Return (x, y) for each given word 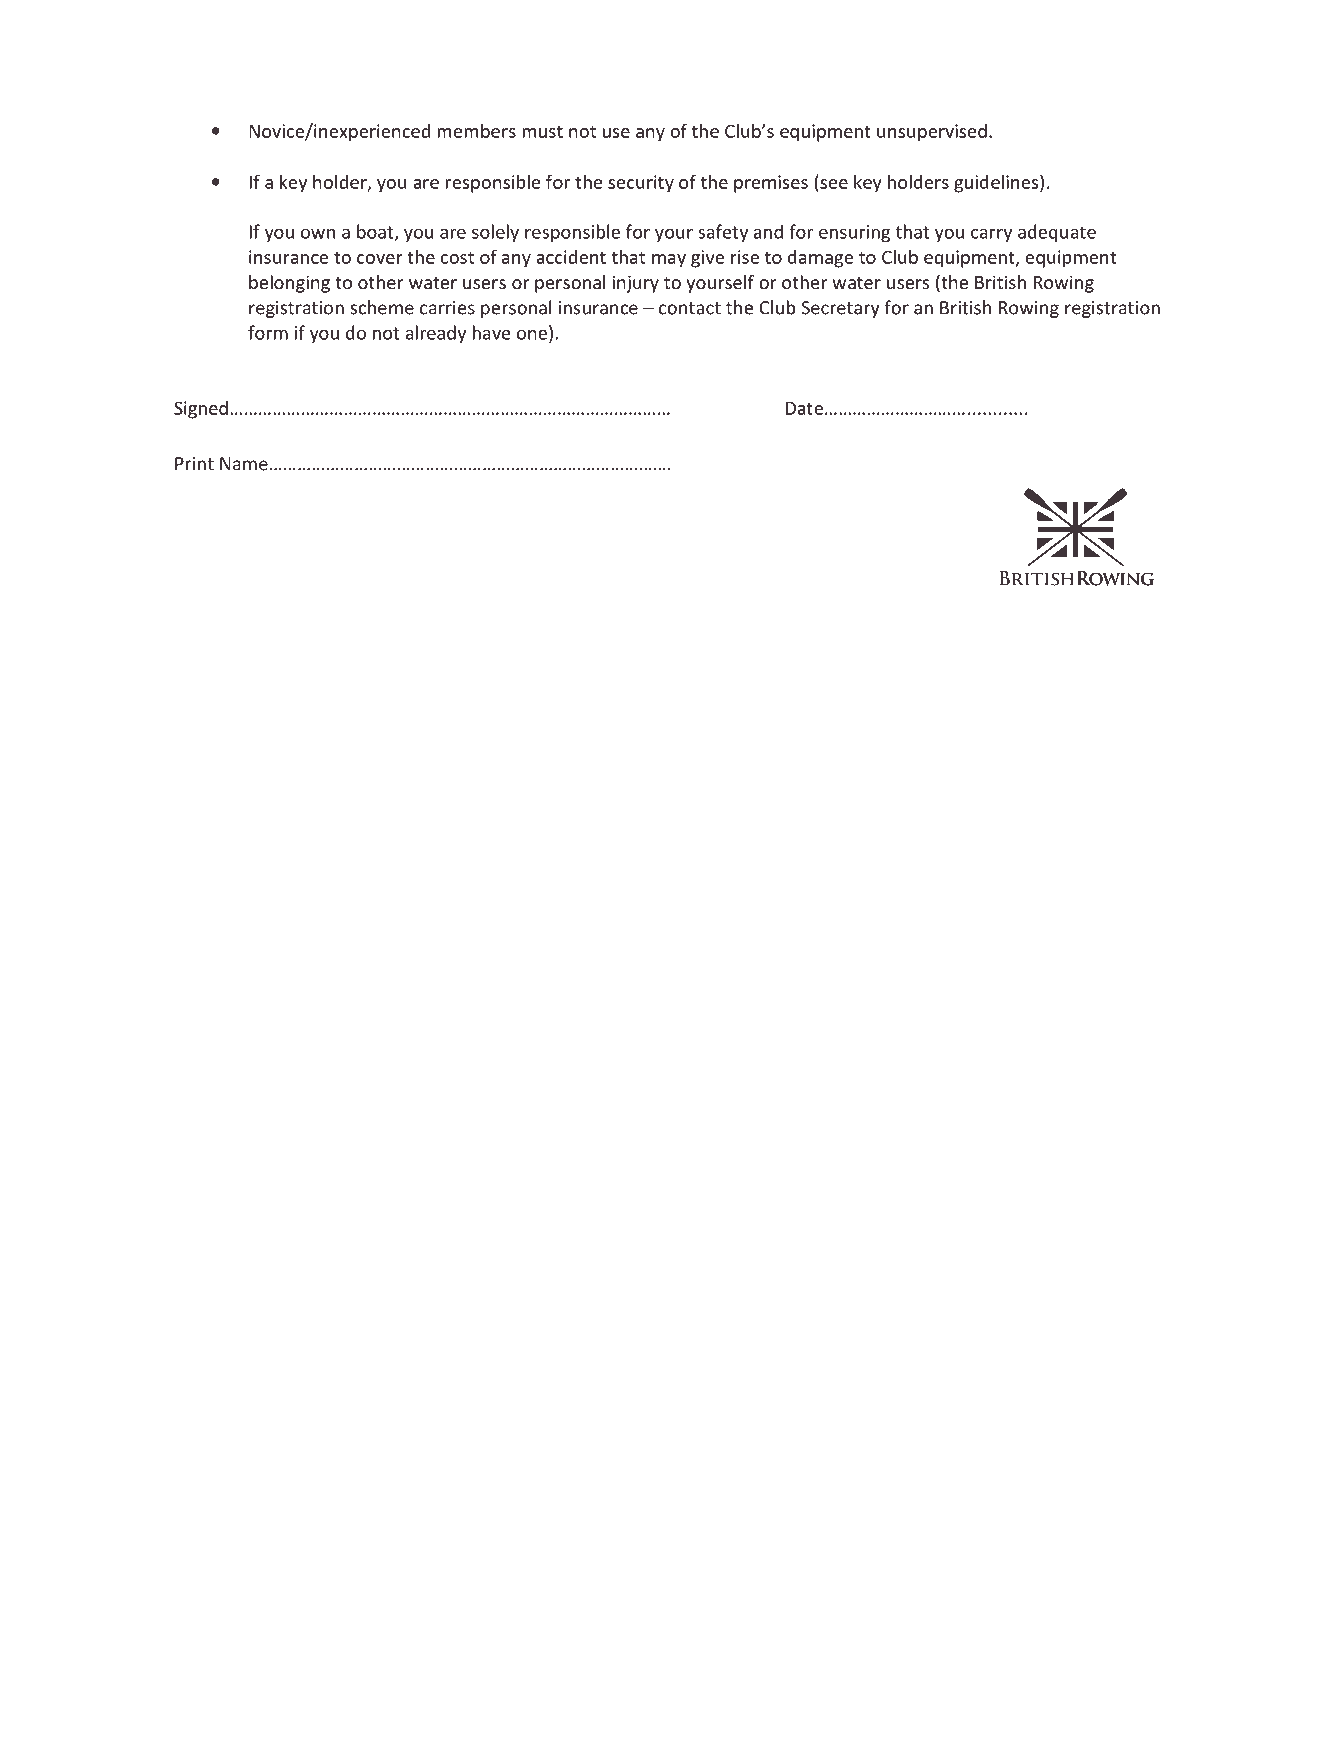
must (542, 131)
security (641, 184)
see (834, 184)
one (532, 334)
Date (804, 408)
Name (244, 464)
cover (380, 259)
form (268, 332)
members (476, 131)
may (669, 261)
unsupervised (932, 133)
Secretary (840, 309)
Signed (201, 410)
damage (820, 259)
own (318, 233)
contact (690, 308)
